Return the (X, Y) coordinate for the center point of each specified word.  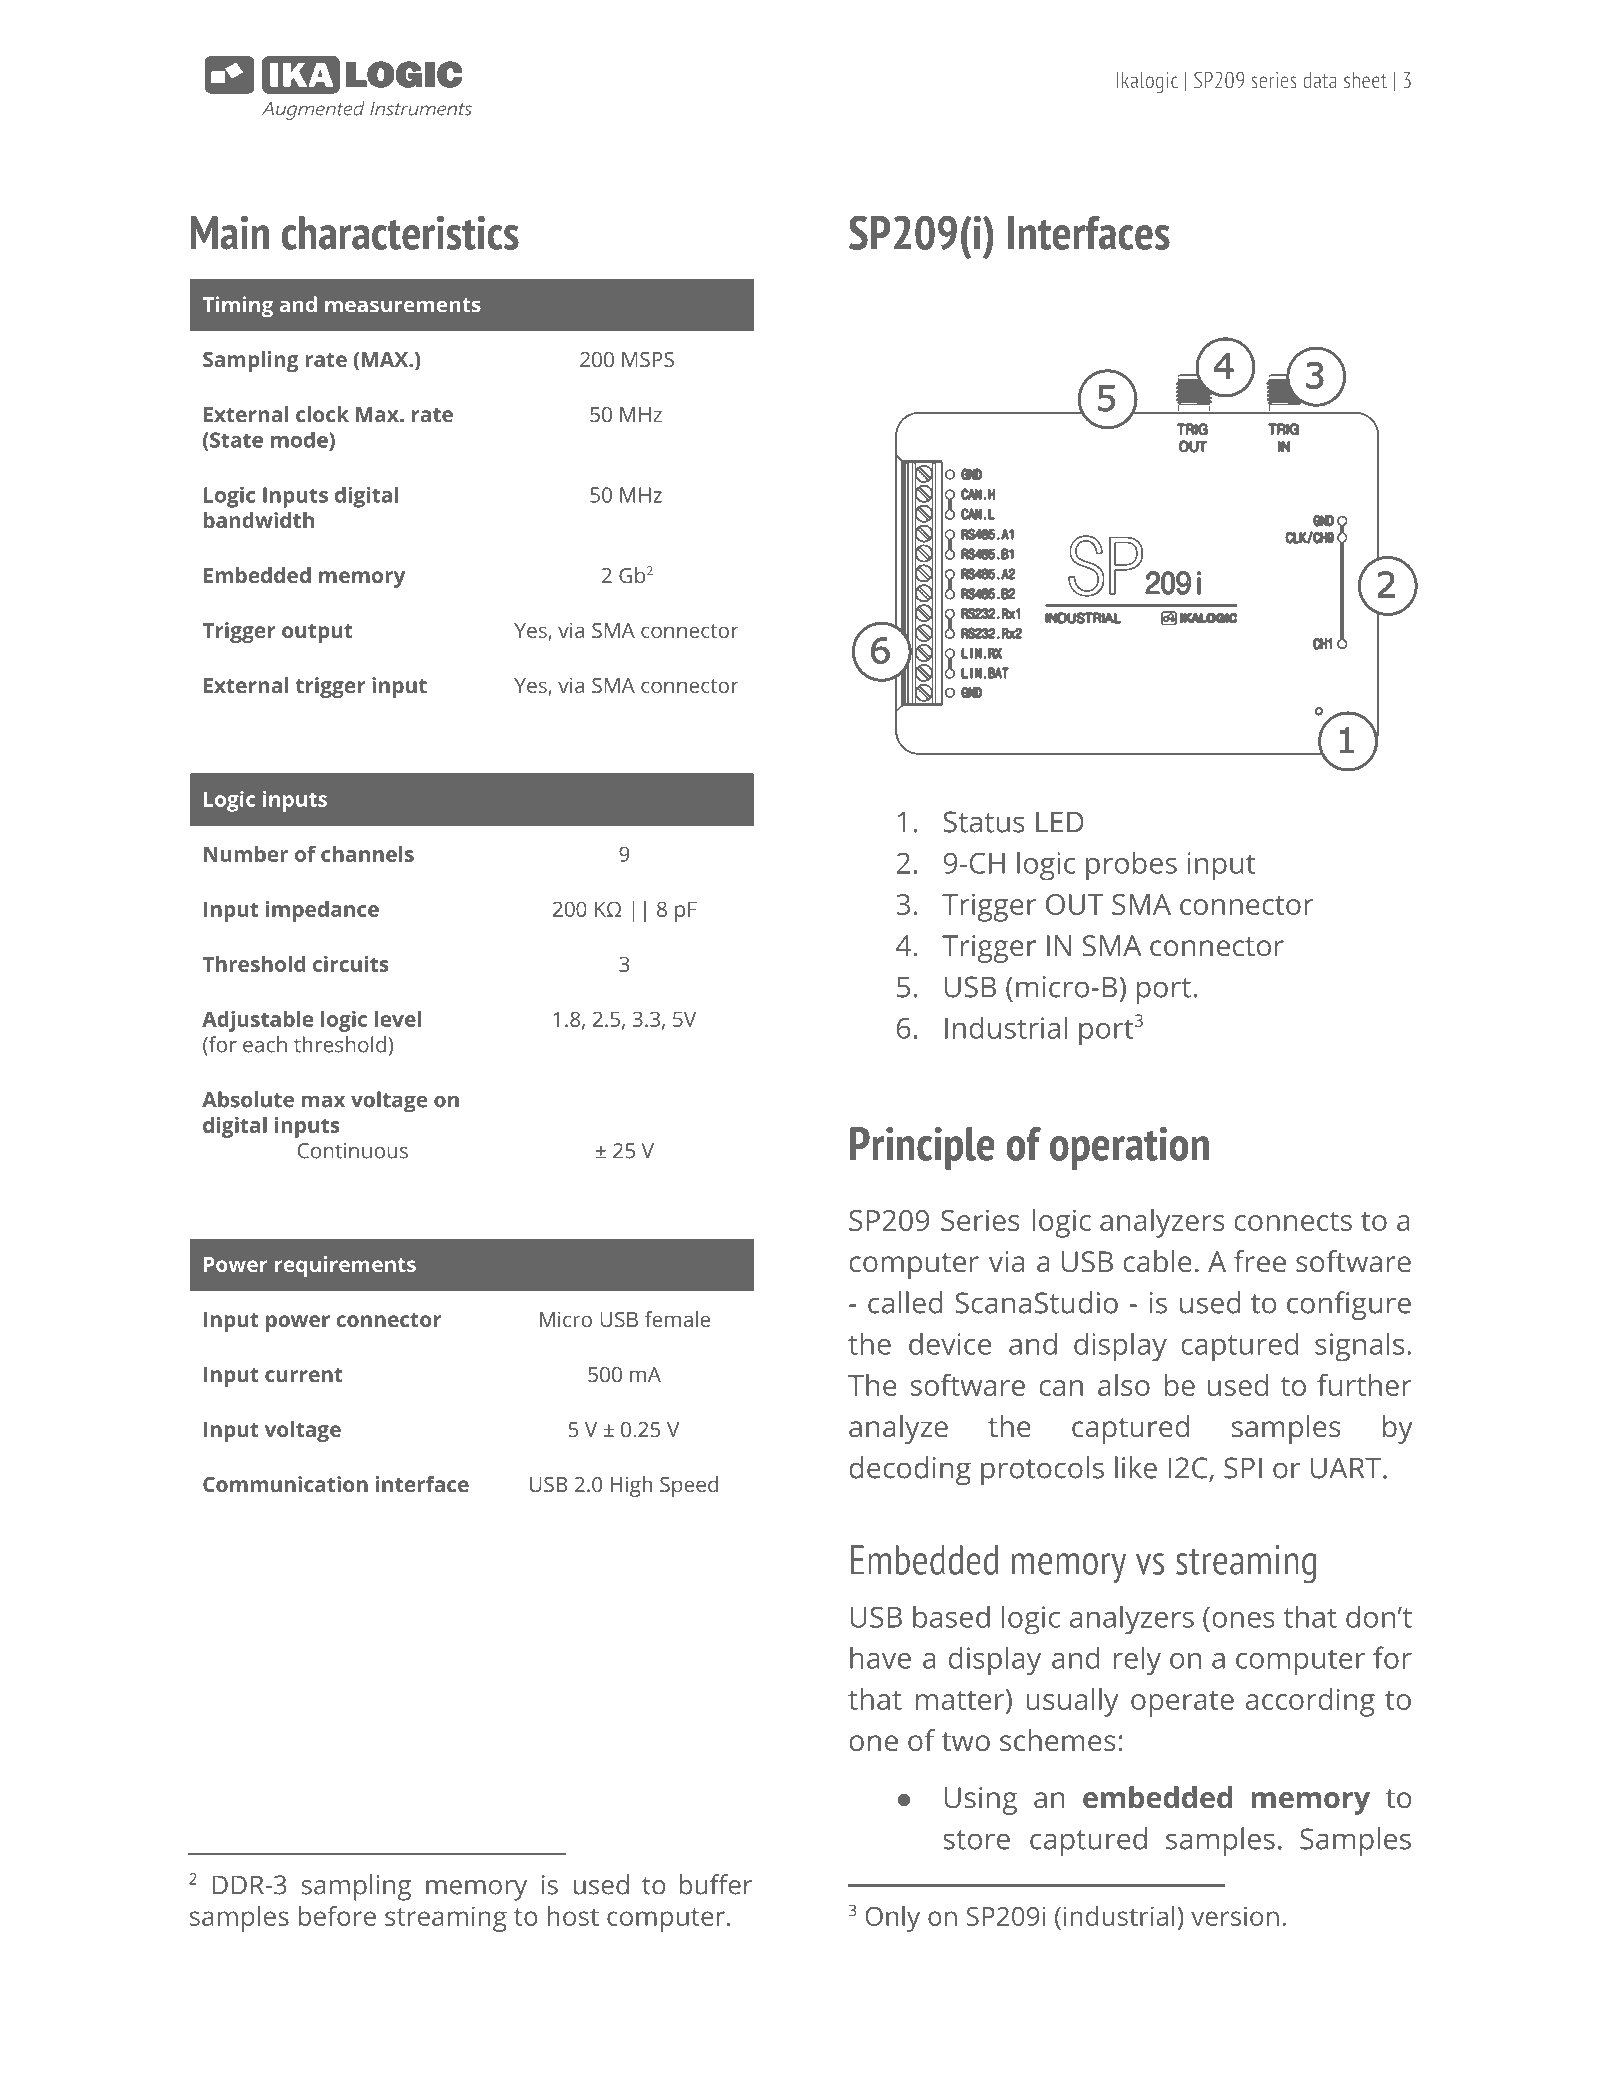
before (337, 1916)
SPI (1243, 1468)
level (398, 1019)
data (1320, 80)
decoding (910, 1470)
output (317, 633)
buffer (716, 1884)
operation (1129, 1148)
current (304, 1375)
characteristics (400, 233)
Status (984, 822)
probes (1131, 866)
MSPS (648, 359)
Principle (922, 1148)
